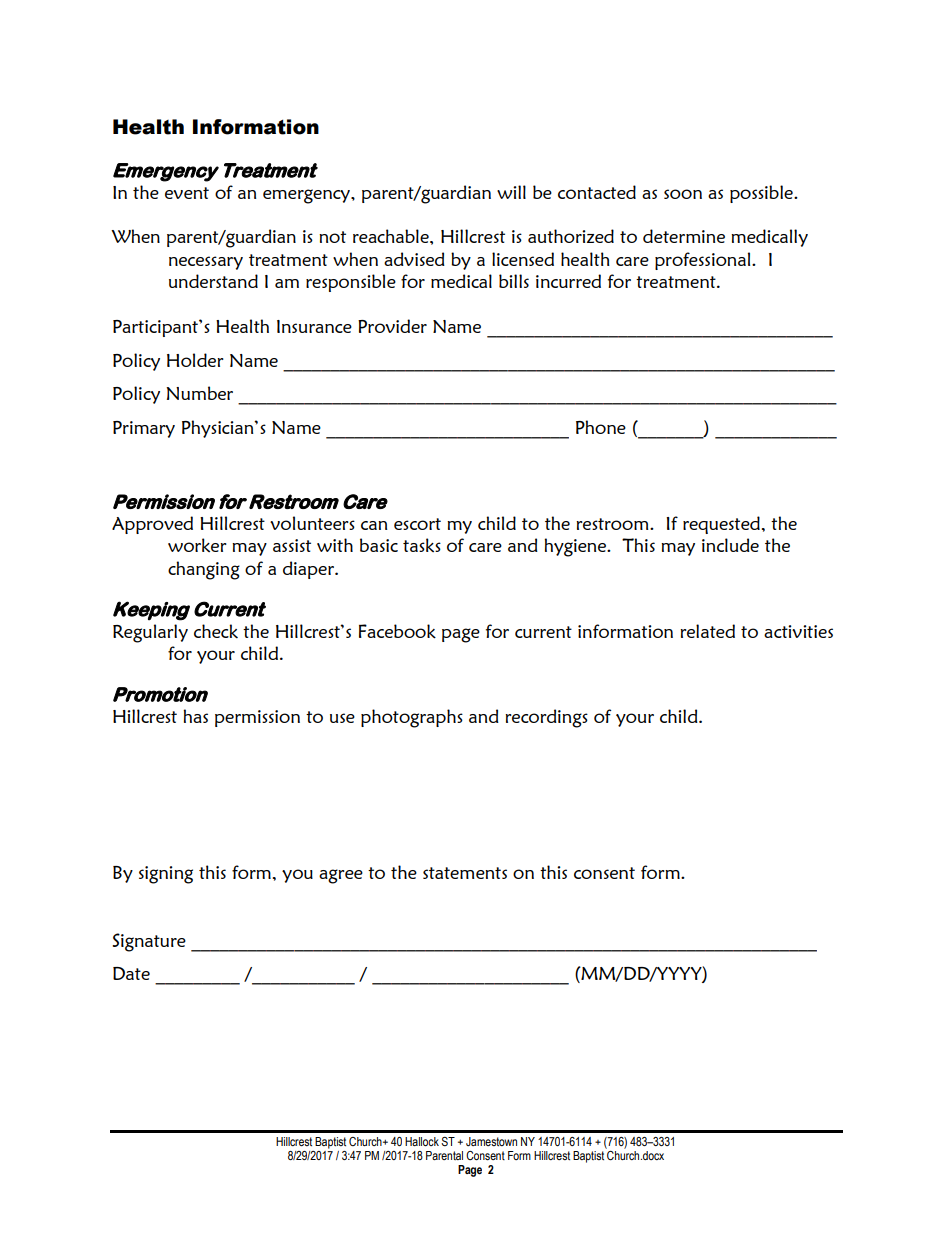  I want to click on Facebook, so click(397, 631).
